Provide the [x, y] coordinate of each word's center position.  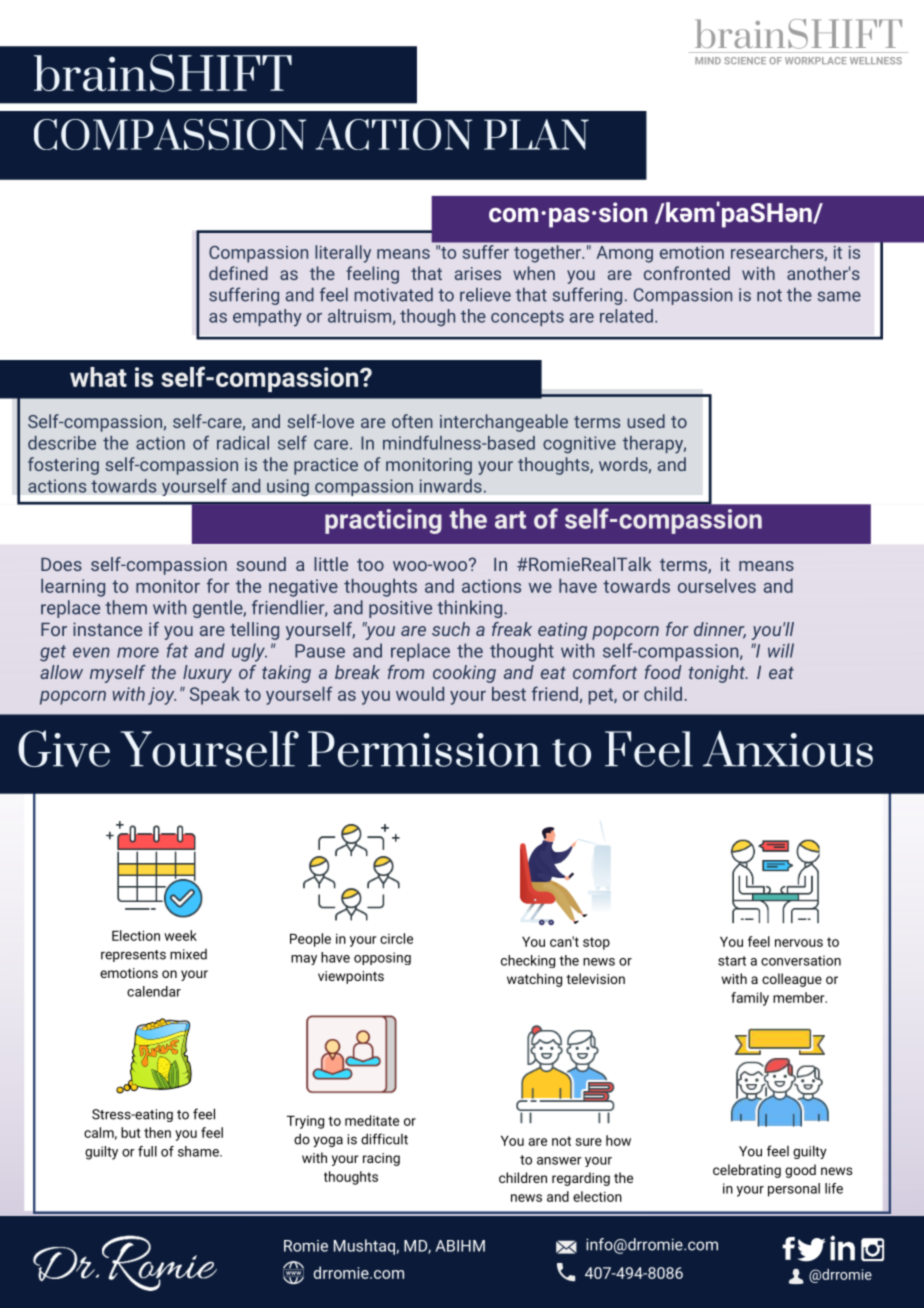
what [98, 377]
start [732, 961]
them [126, 607]
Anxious [788, 749]
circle [396, 938]
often [412, 421]
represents [133, 956]
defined [238, 273]
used [646, 421]
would [420, 694]
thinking [471, 609]
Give [64, 748]
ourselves [717, 586]
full [147, 1151]
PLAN [536, 134]
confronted [687, 273]
